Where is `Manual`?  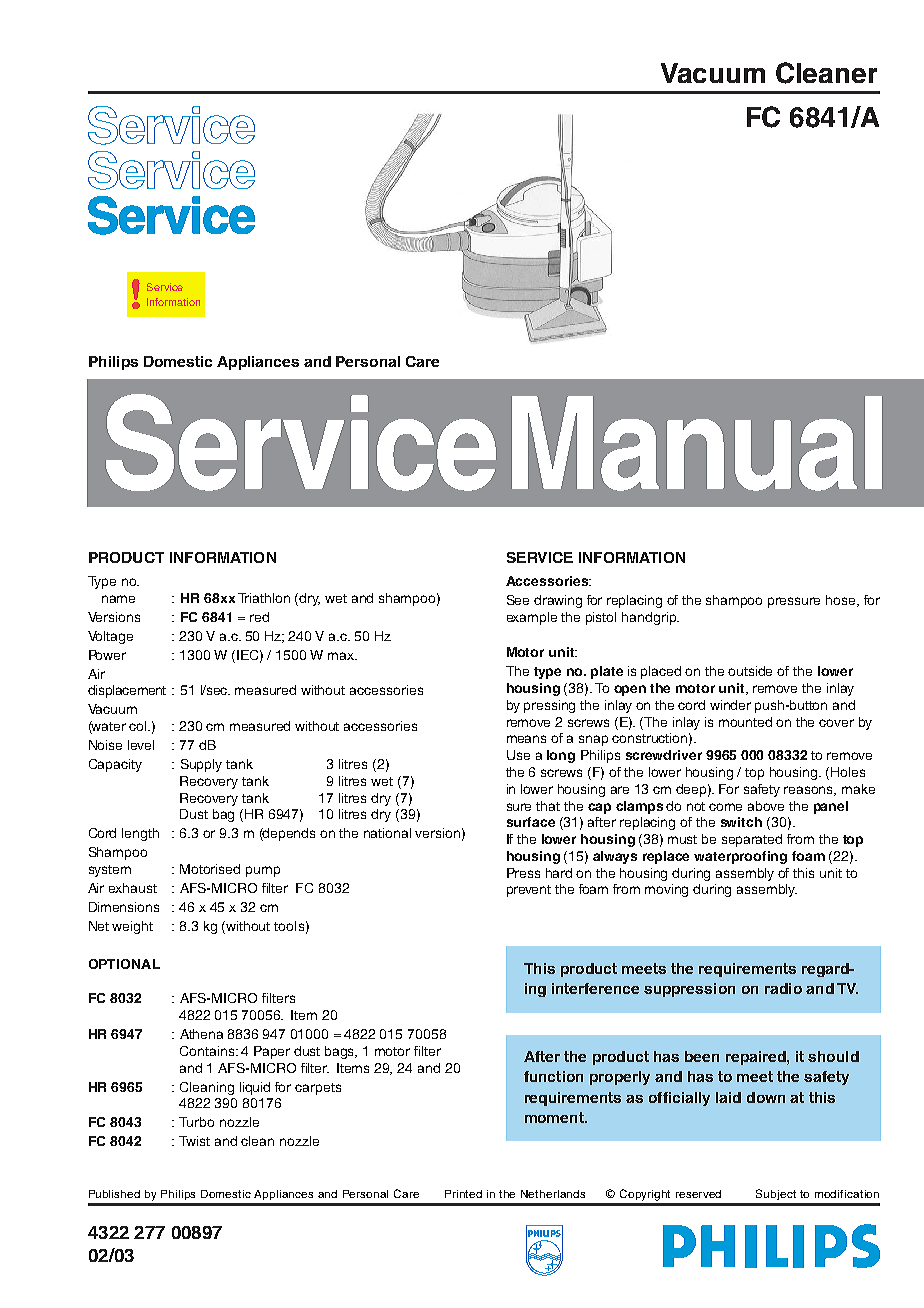
Manual is located at coordinates (697, 443).
